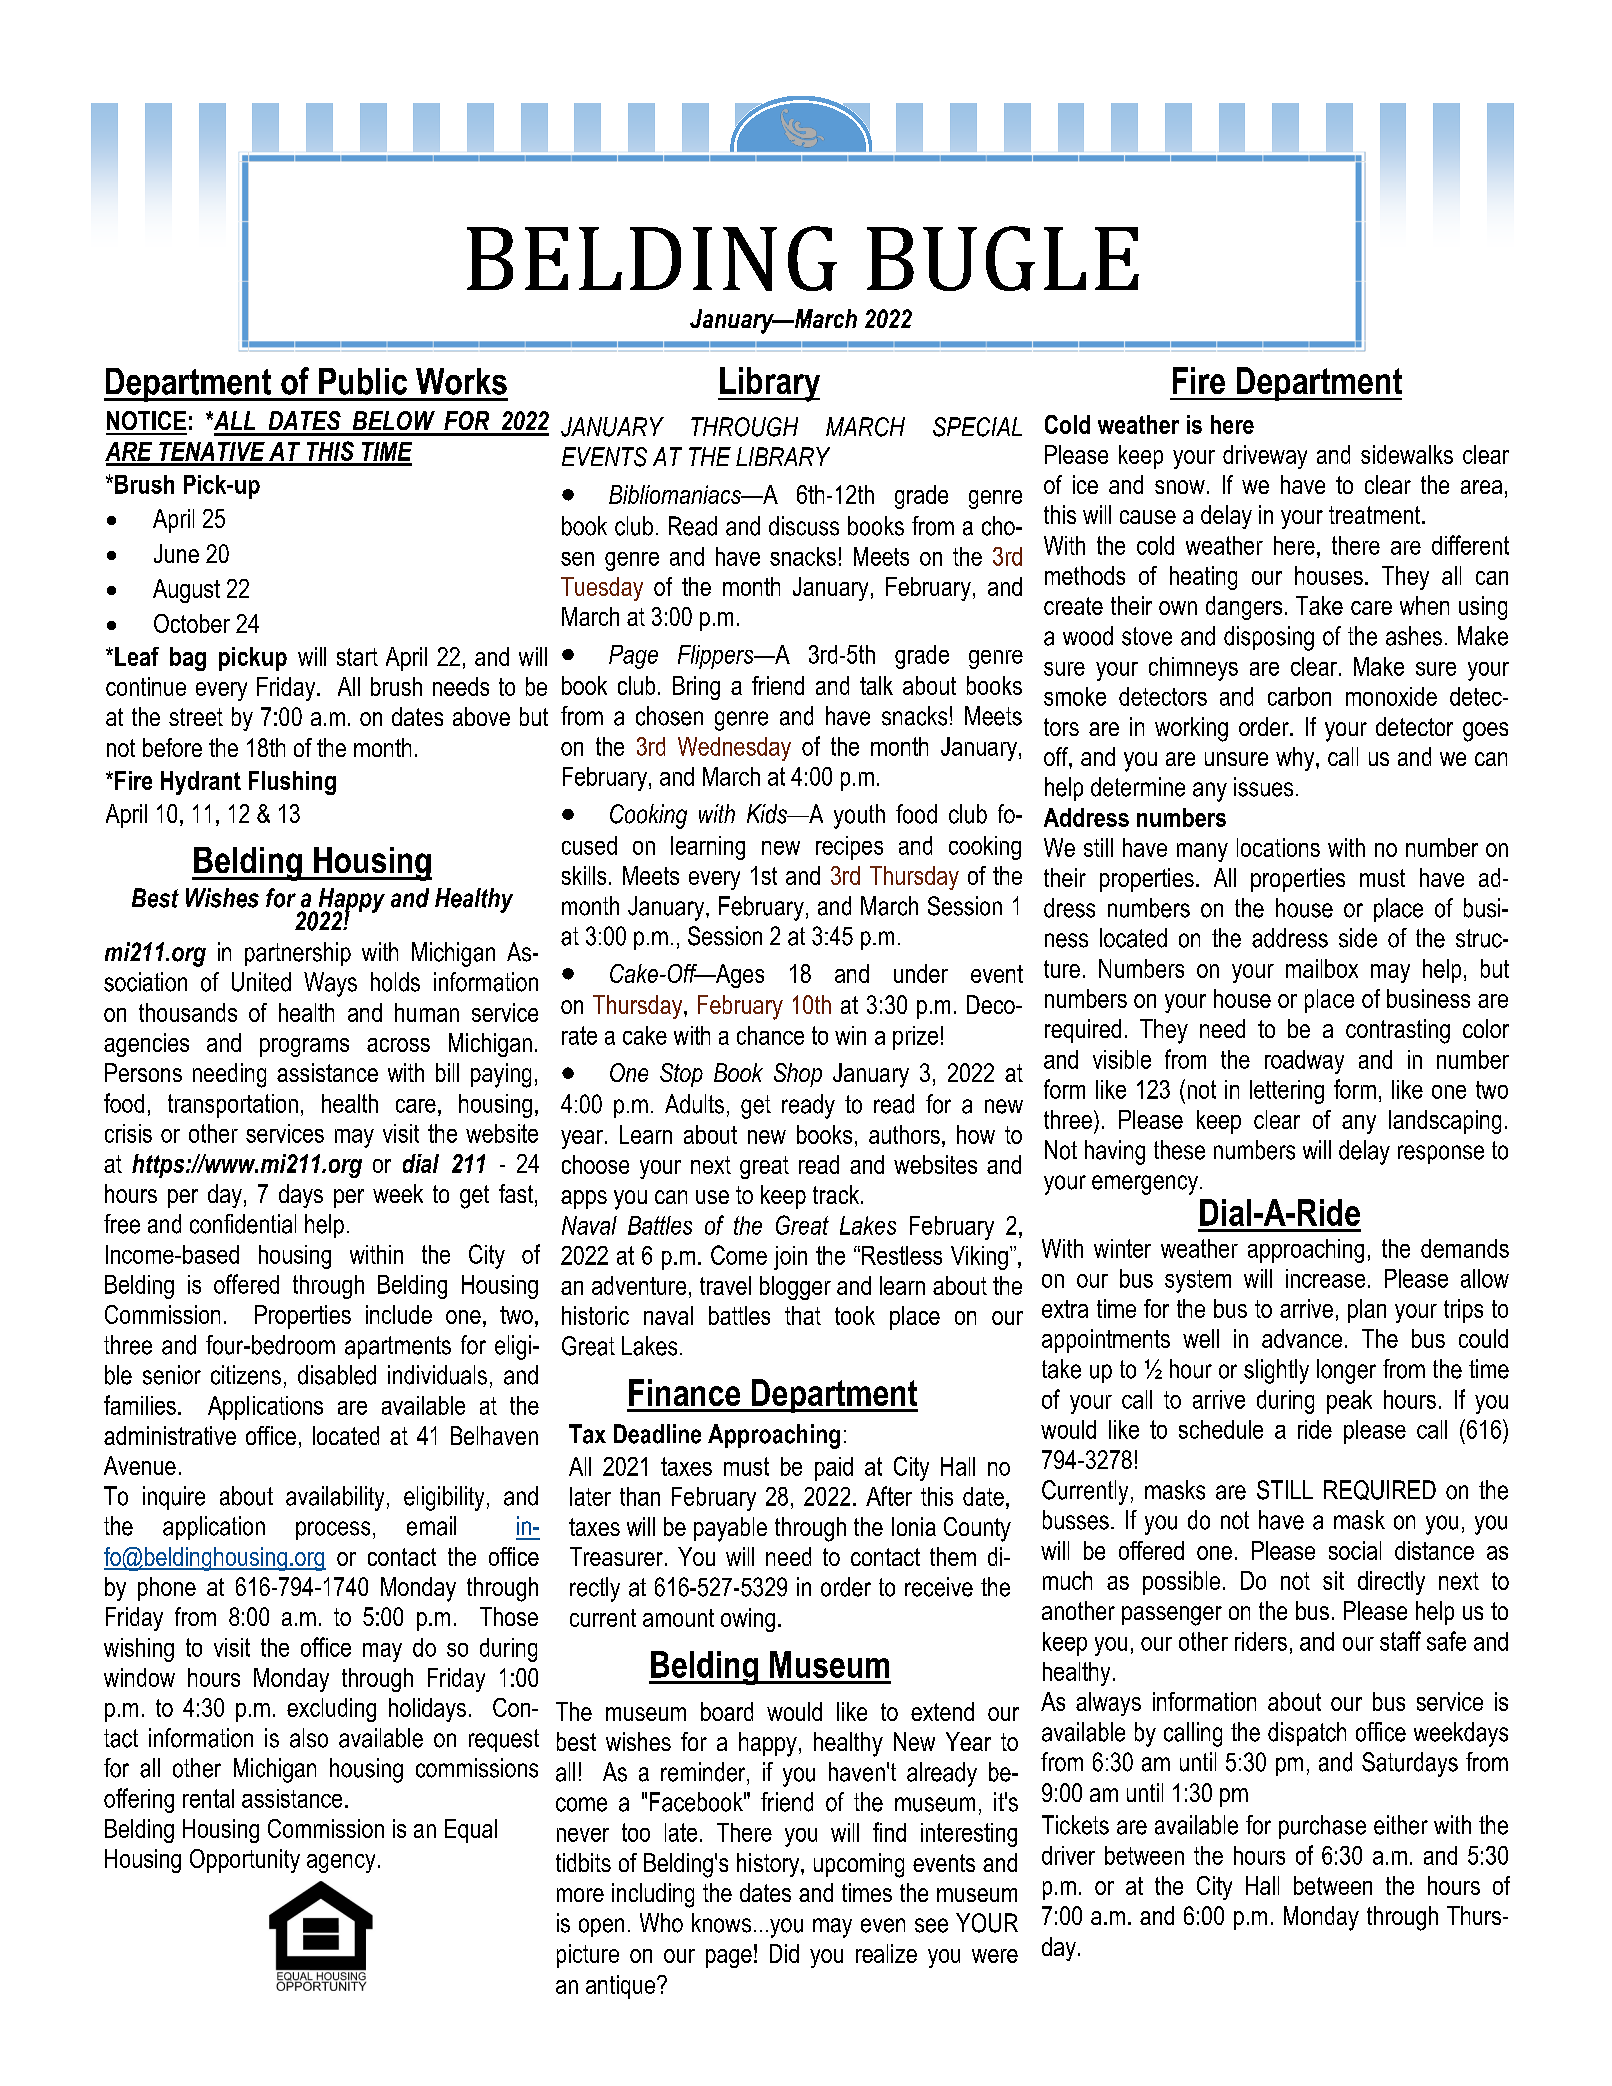 The image size is (1612, 2086). I want to click on discuss, so click(804, 526).
